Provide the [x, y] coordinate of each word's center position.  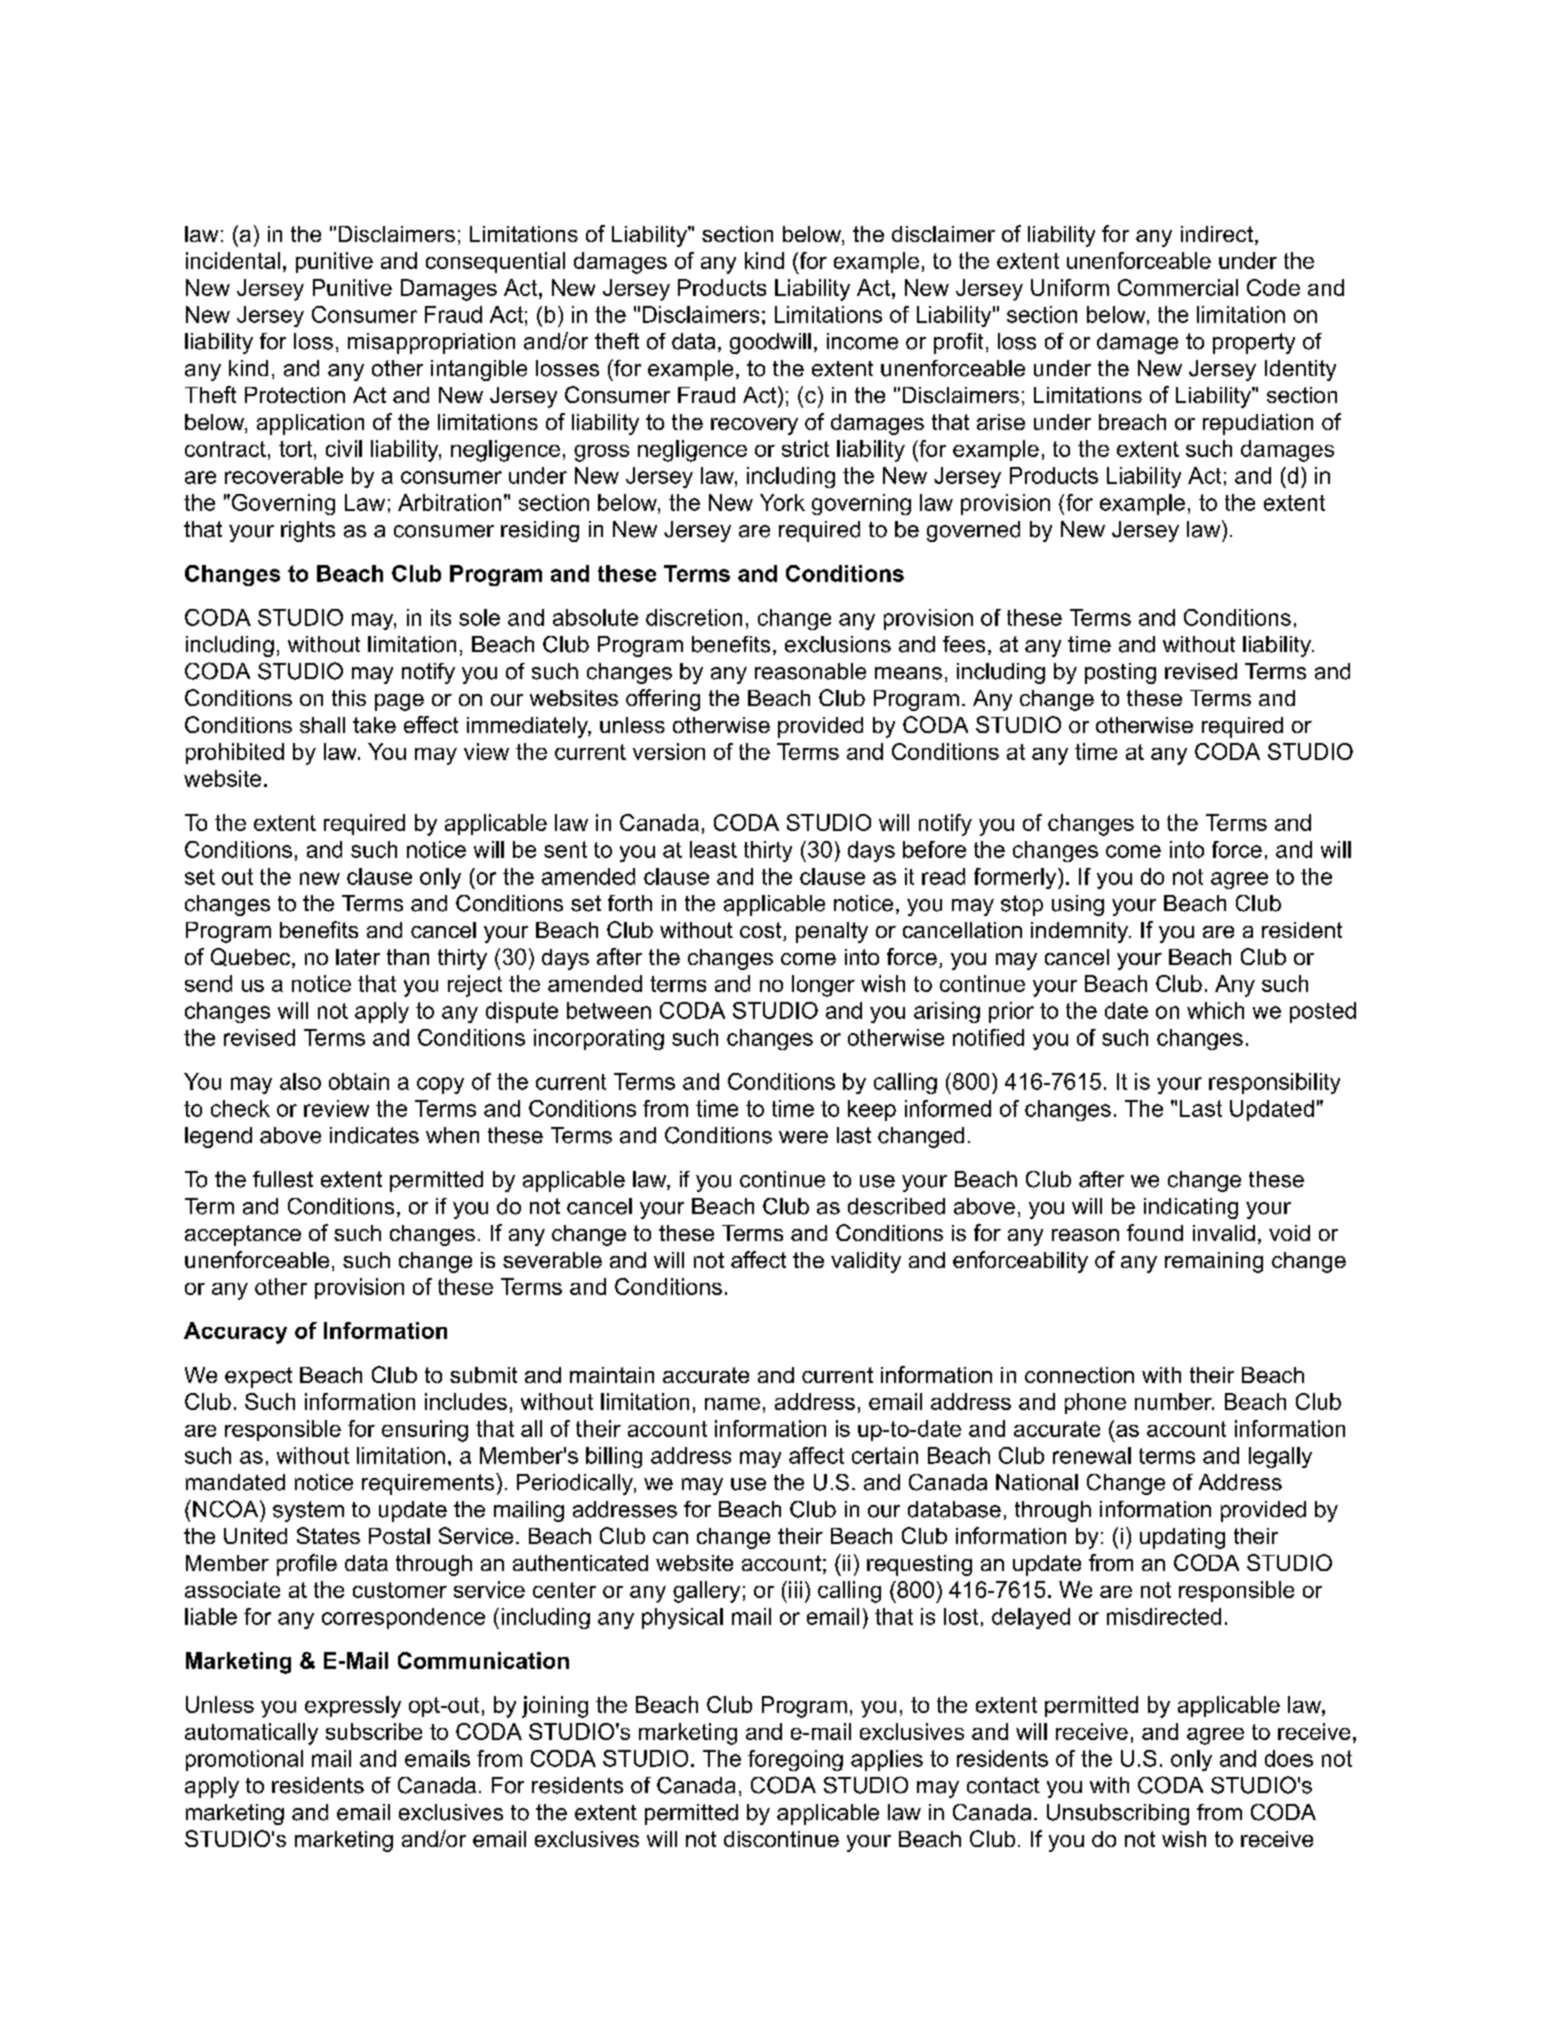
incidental [233, 260]
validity [866, 1262]
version [669, 751]
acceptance [243, 1235]
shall [322, 725]
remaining [1214, 1262]
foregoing [795, 1760]
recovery [754, 426]
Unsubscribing [1118, 1814]
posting [1120, 673]
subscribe [374, 1731]
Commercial [1178, 287]
